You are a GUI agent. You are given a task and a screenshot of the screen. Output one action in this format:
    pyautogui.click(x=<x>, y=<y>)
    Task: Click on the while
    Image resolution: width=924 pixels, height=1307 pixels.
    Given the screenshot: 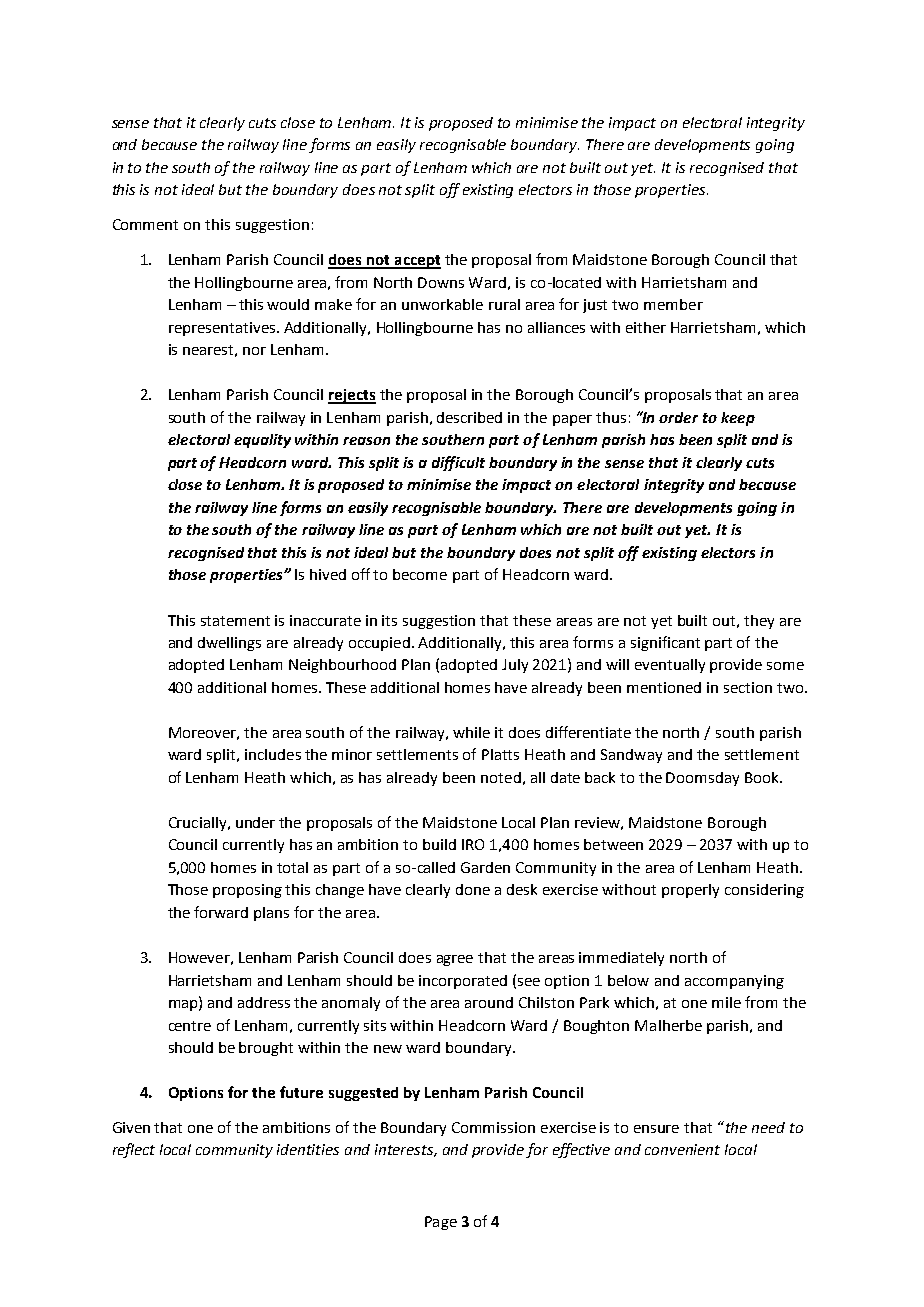 What is the action you would take?
    pyautogui.click(x=471, y=732)
